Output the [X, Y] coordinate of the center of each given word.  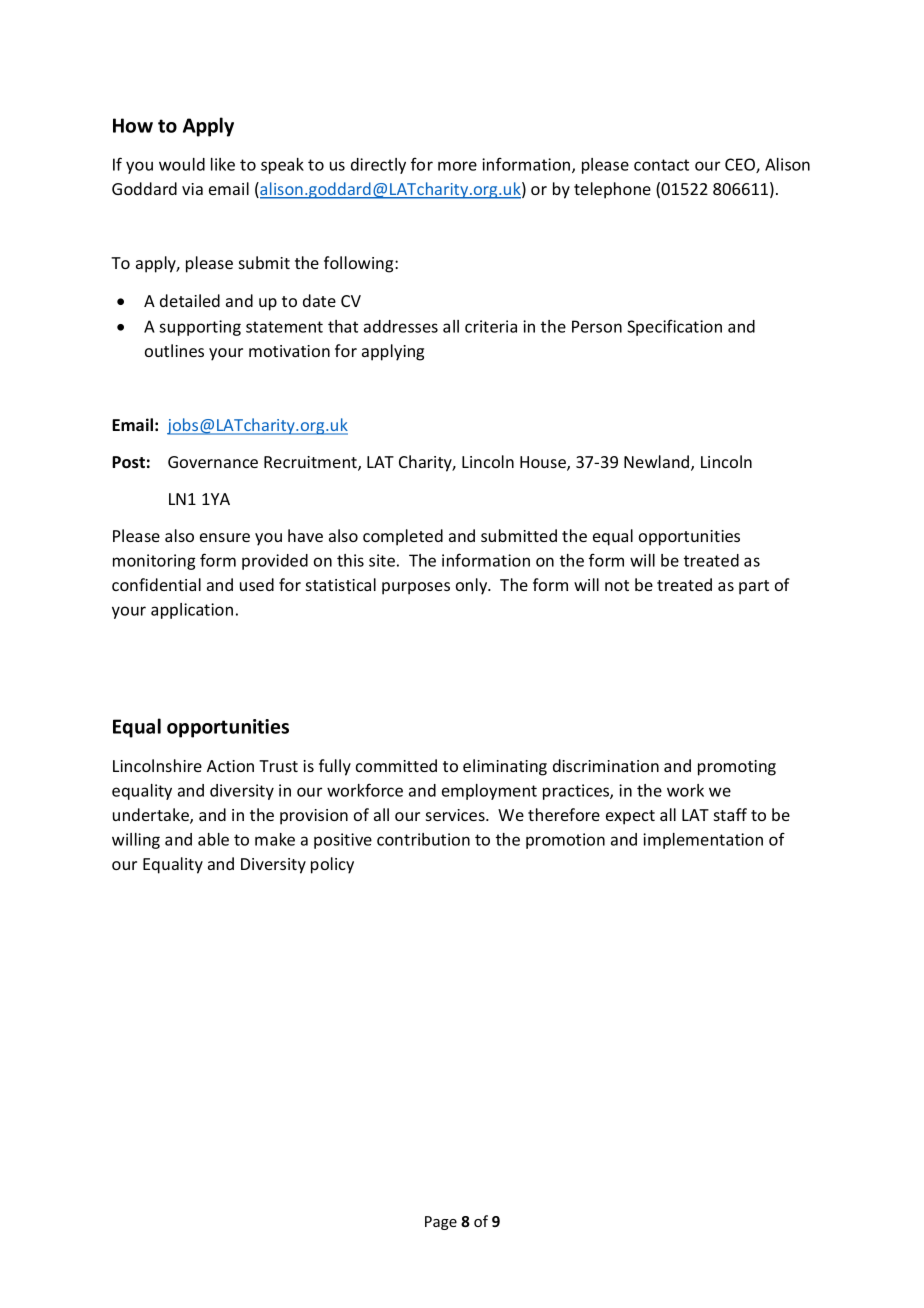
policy [332, 865]
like [223, 164]
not [617, 585]
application [192, 611]
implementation [703, 841]
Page [441, 1223]
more [457, 166]
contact [661, 165]
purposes [416, 588]
